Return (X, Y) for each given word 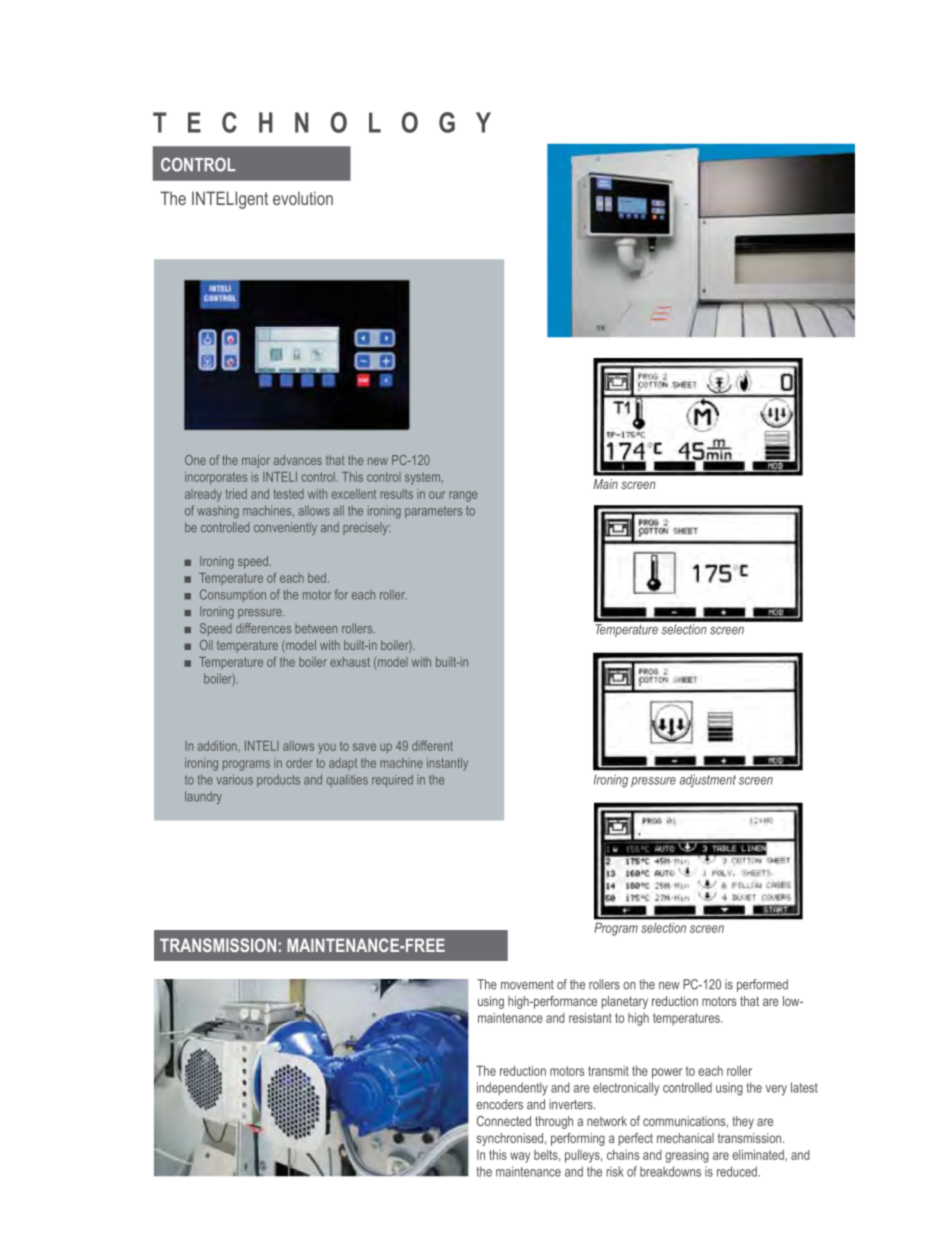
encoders (499, 1104)
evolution (303, 198)
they (743, 1122)
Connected (504, 1121)
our (437, 495)
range (463, 496)
